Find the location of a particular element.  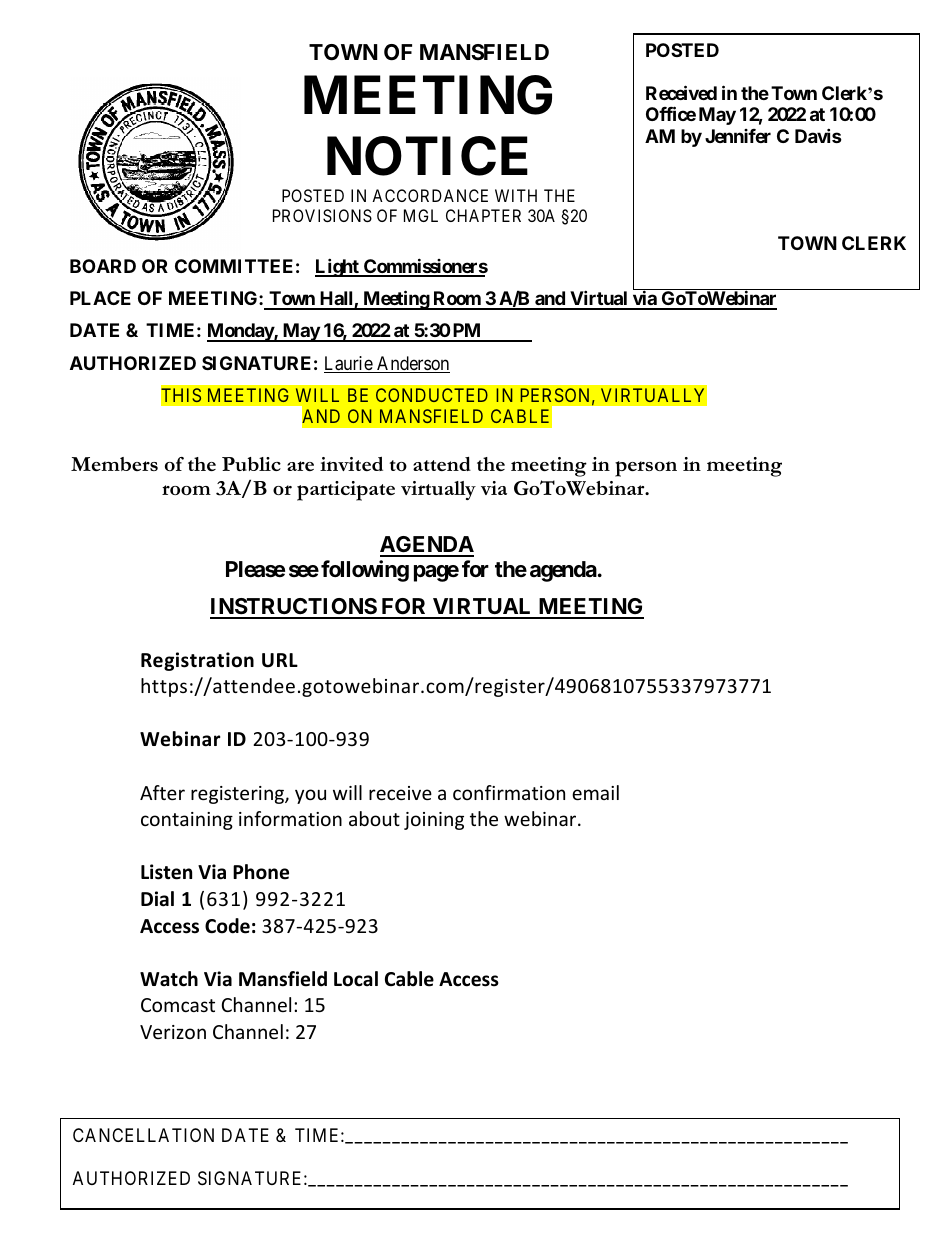

CANCELLATION is located at coordinates (143, 1135).
